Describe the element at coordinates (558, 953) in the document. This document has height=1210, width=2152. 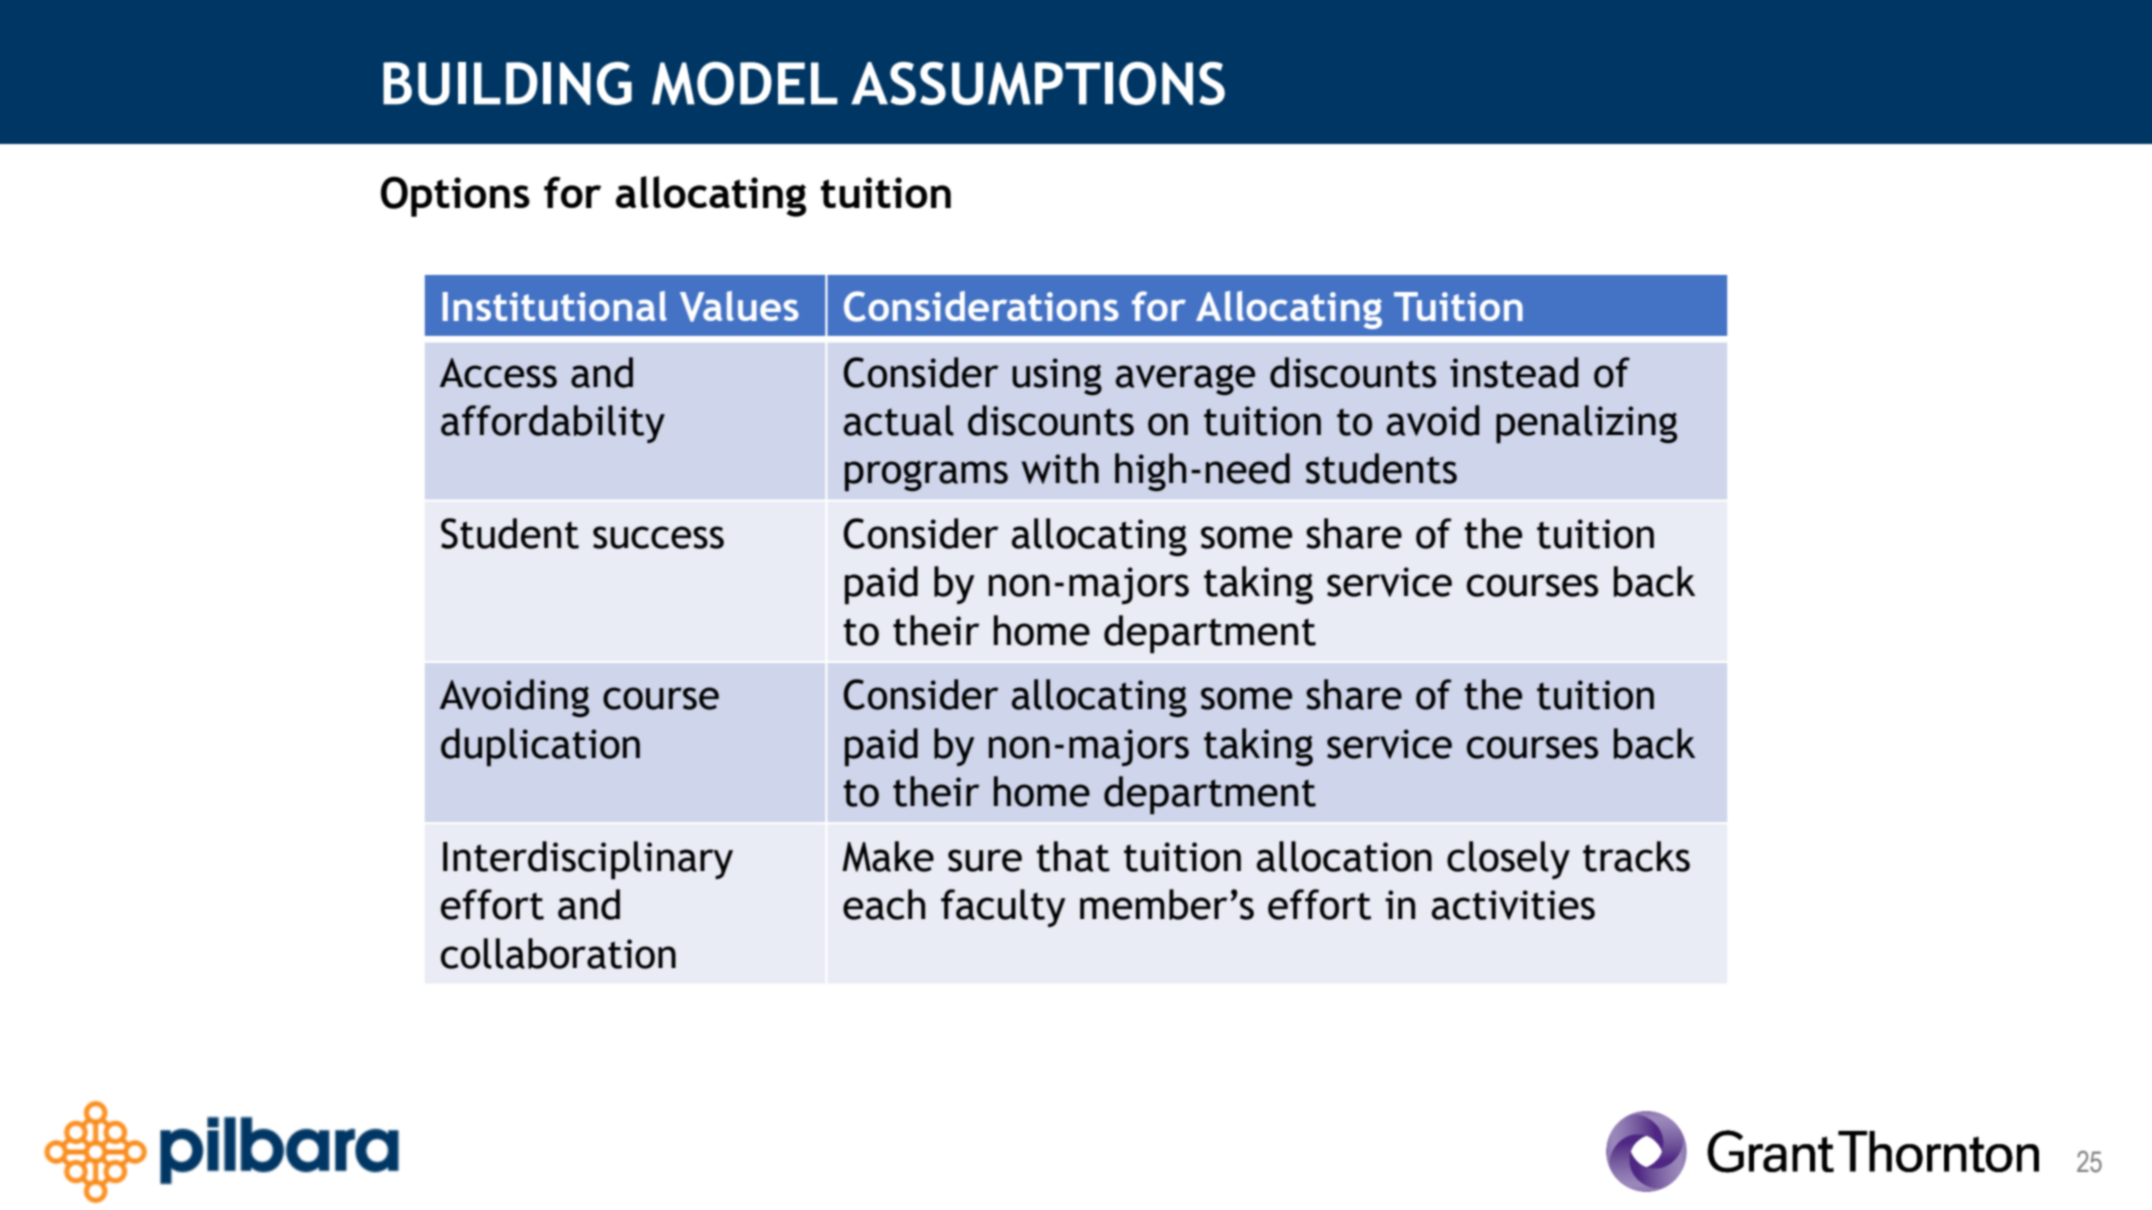
I see `collaboration` at that location.
